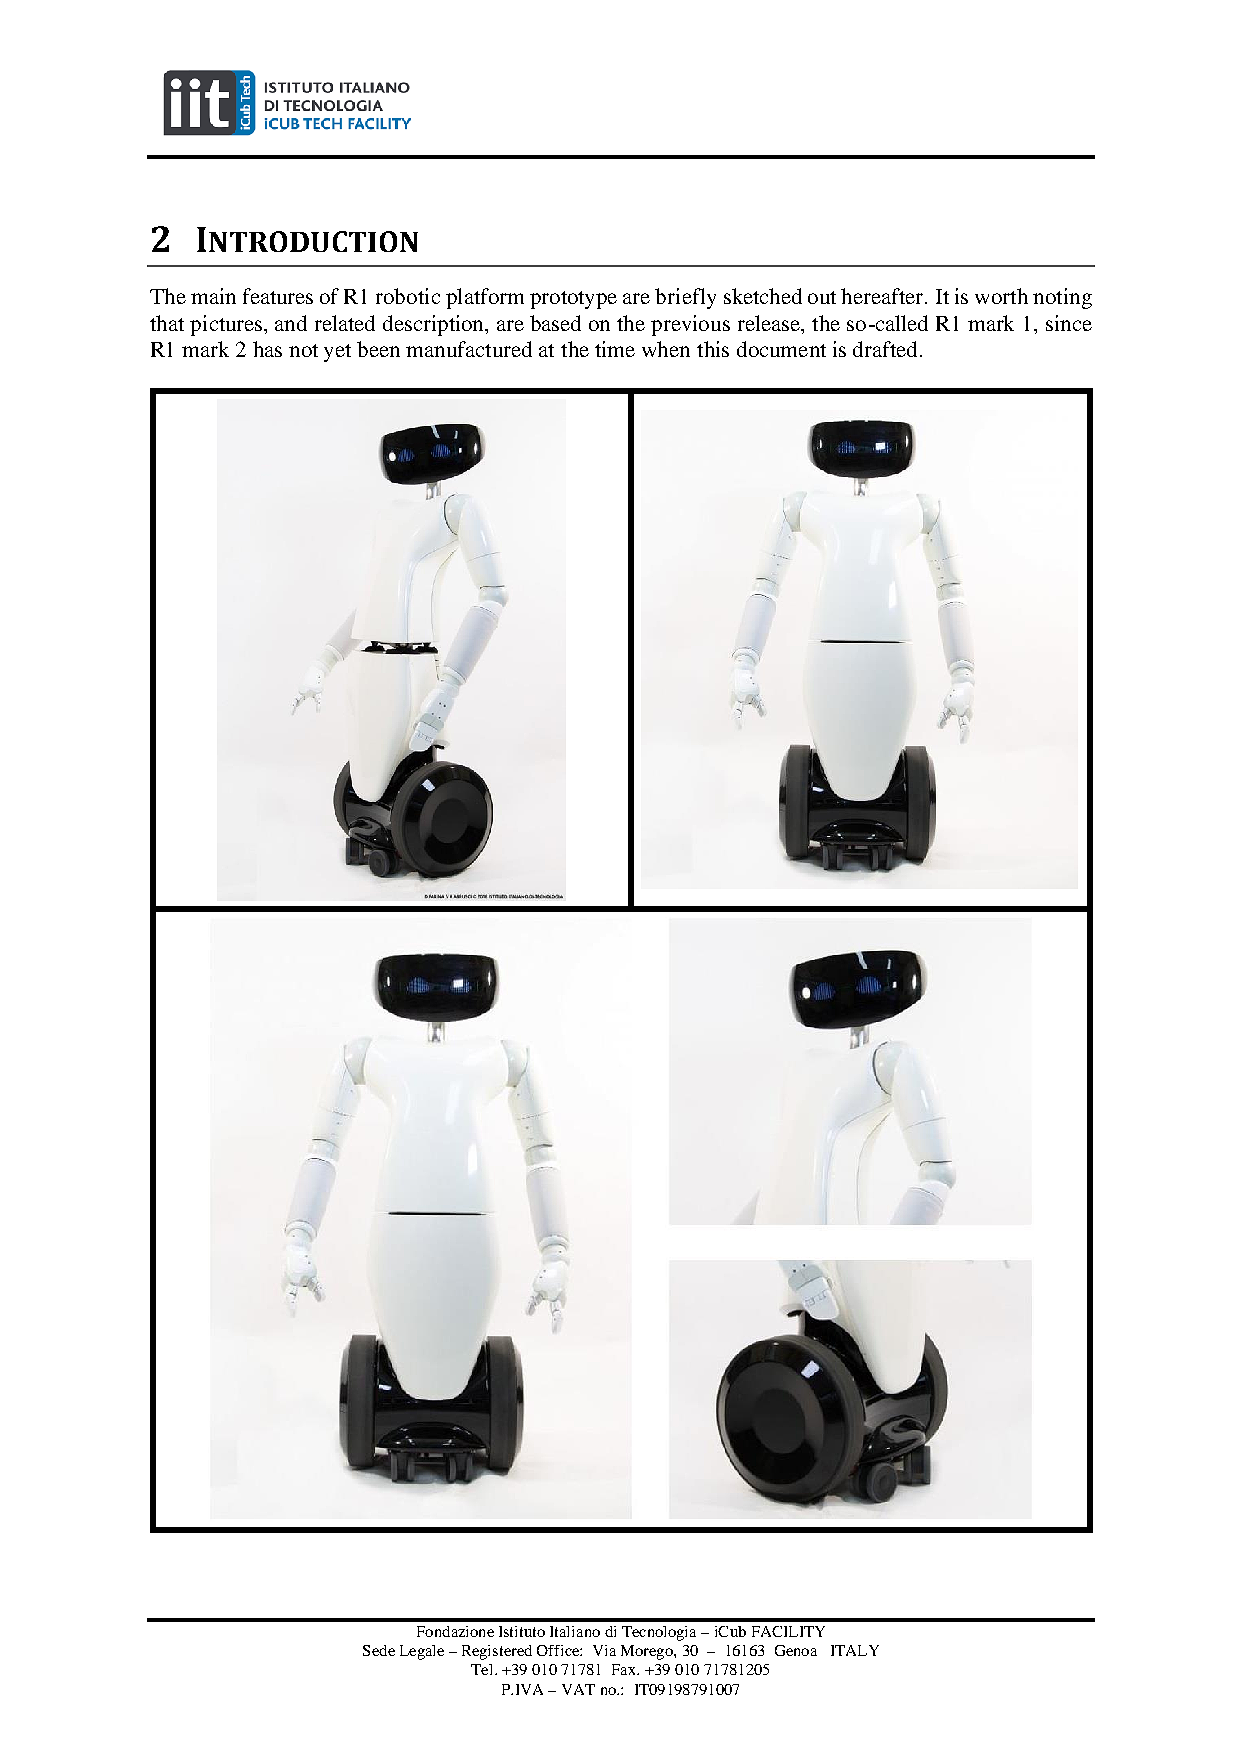  What do you see at coordinates (379, 1650) in the document?
I see `Sede` at bounding box center [379, 1650].
